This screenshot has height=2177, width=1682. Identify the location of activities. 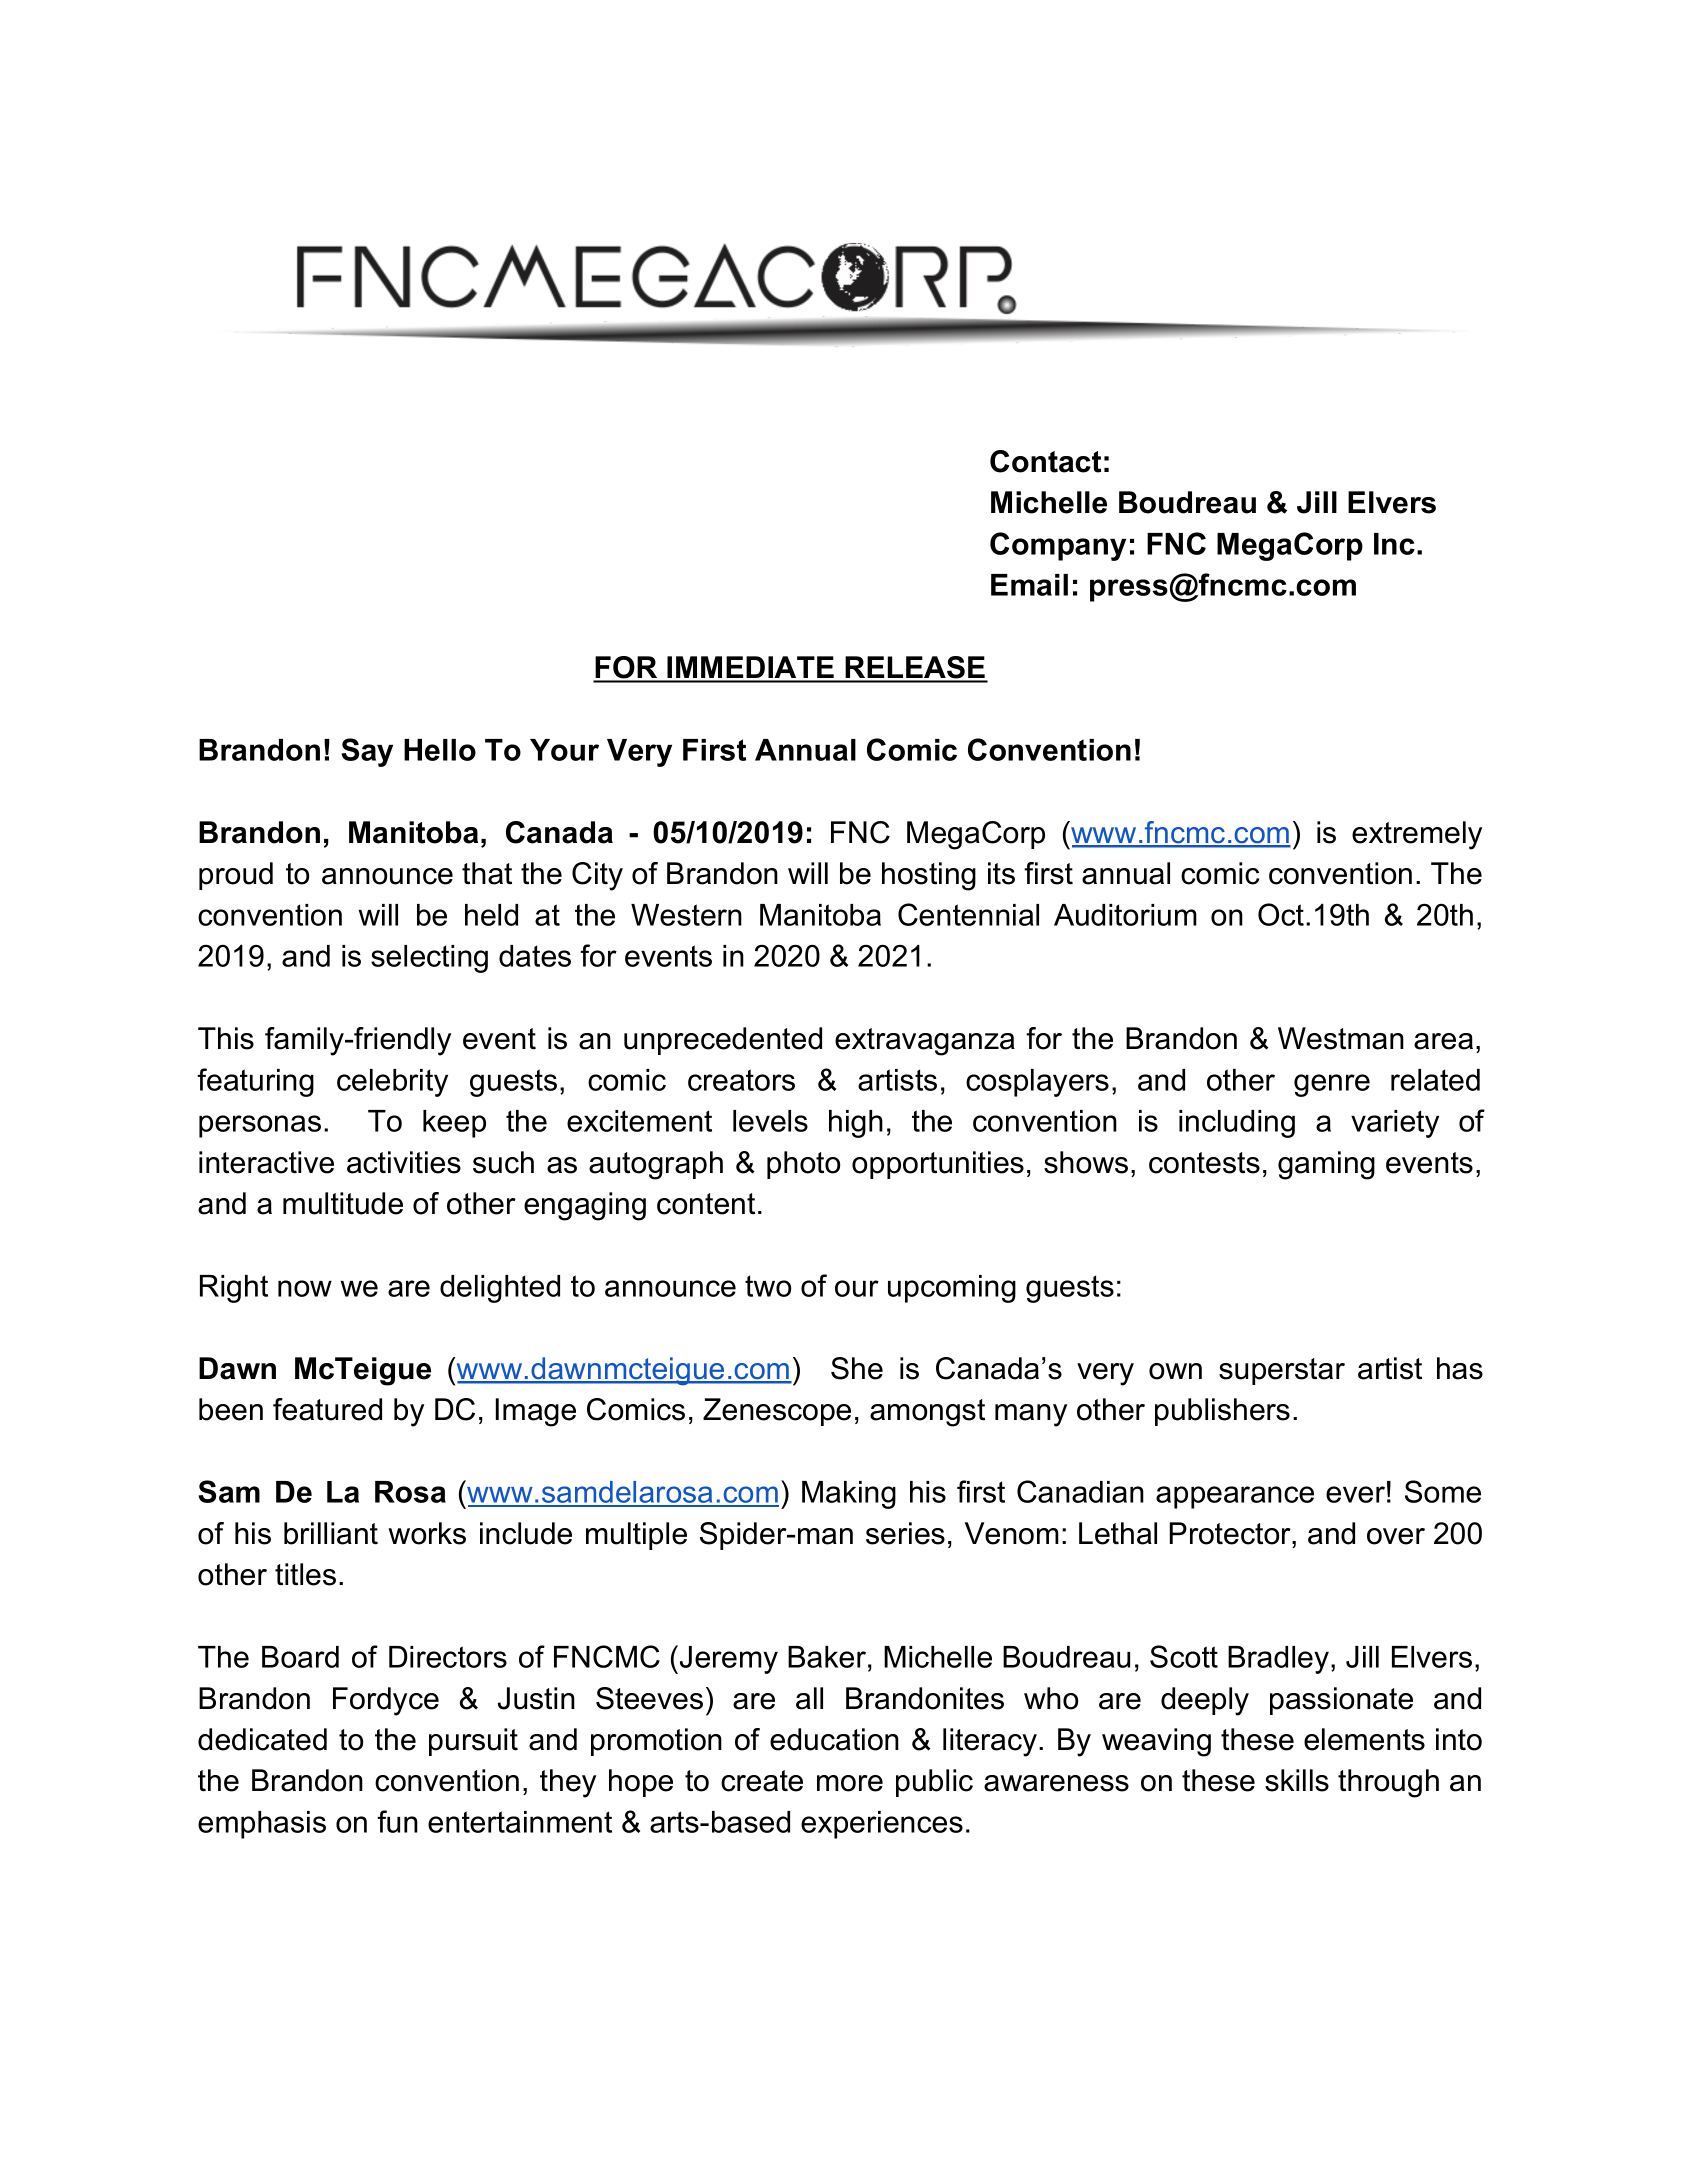
(404, 1162).
